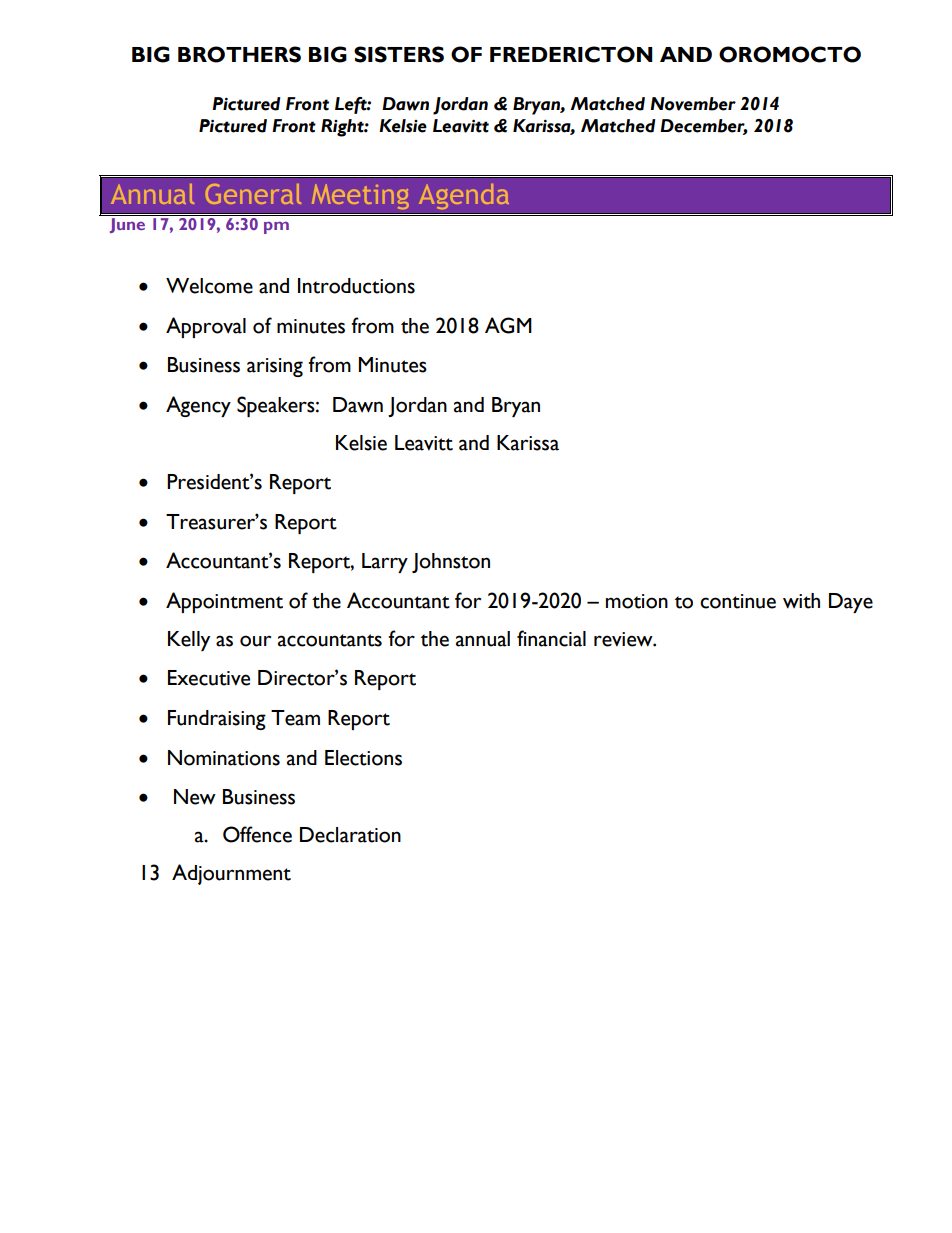 Image resolution: width=952 pixels, height=1233 pixels. Describe the element at coordinates (198, 406) in the image. I see `Agency` at that location.
